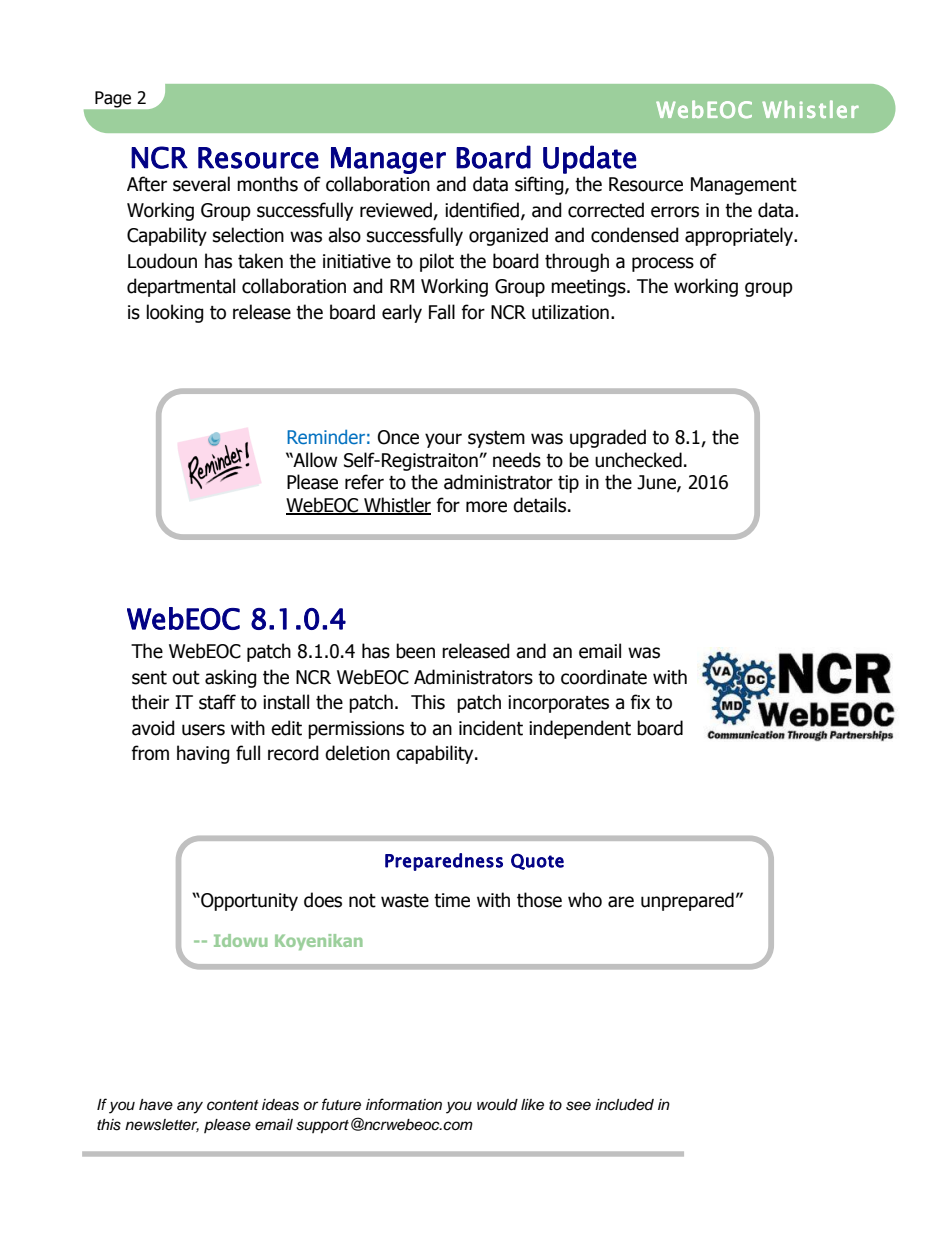 The height and width of the page is (1233, 952). I want to click on information, so click(404, 1104).
